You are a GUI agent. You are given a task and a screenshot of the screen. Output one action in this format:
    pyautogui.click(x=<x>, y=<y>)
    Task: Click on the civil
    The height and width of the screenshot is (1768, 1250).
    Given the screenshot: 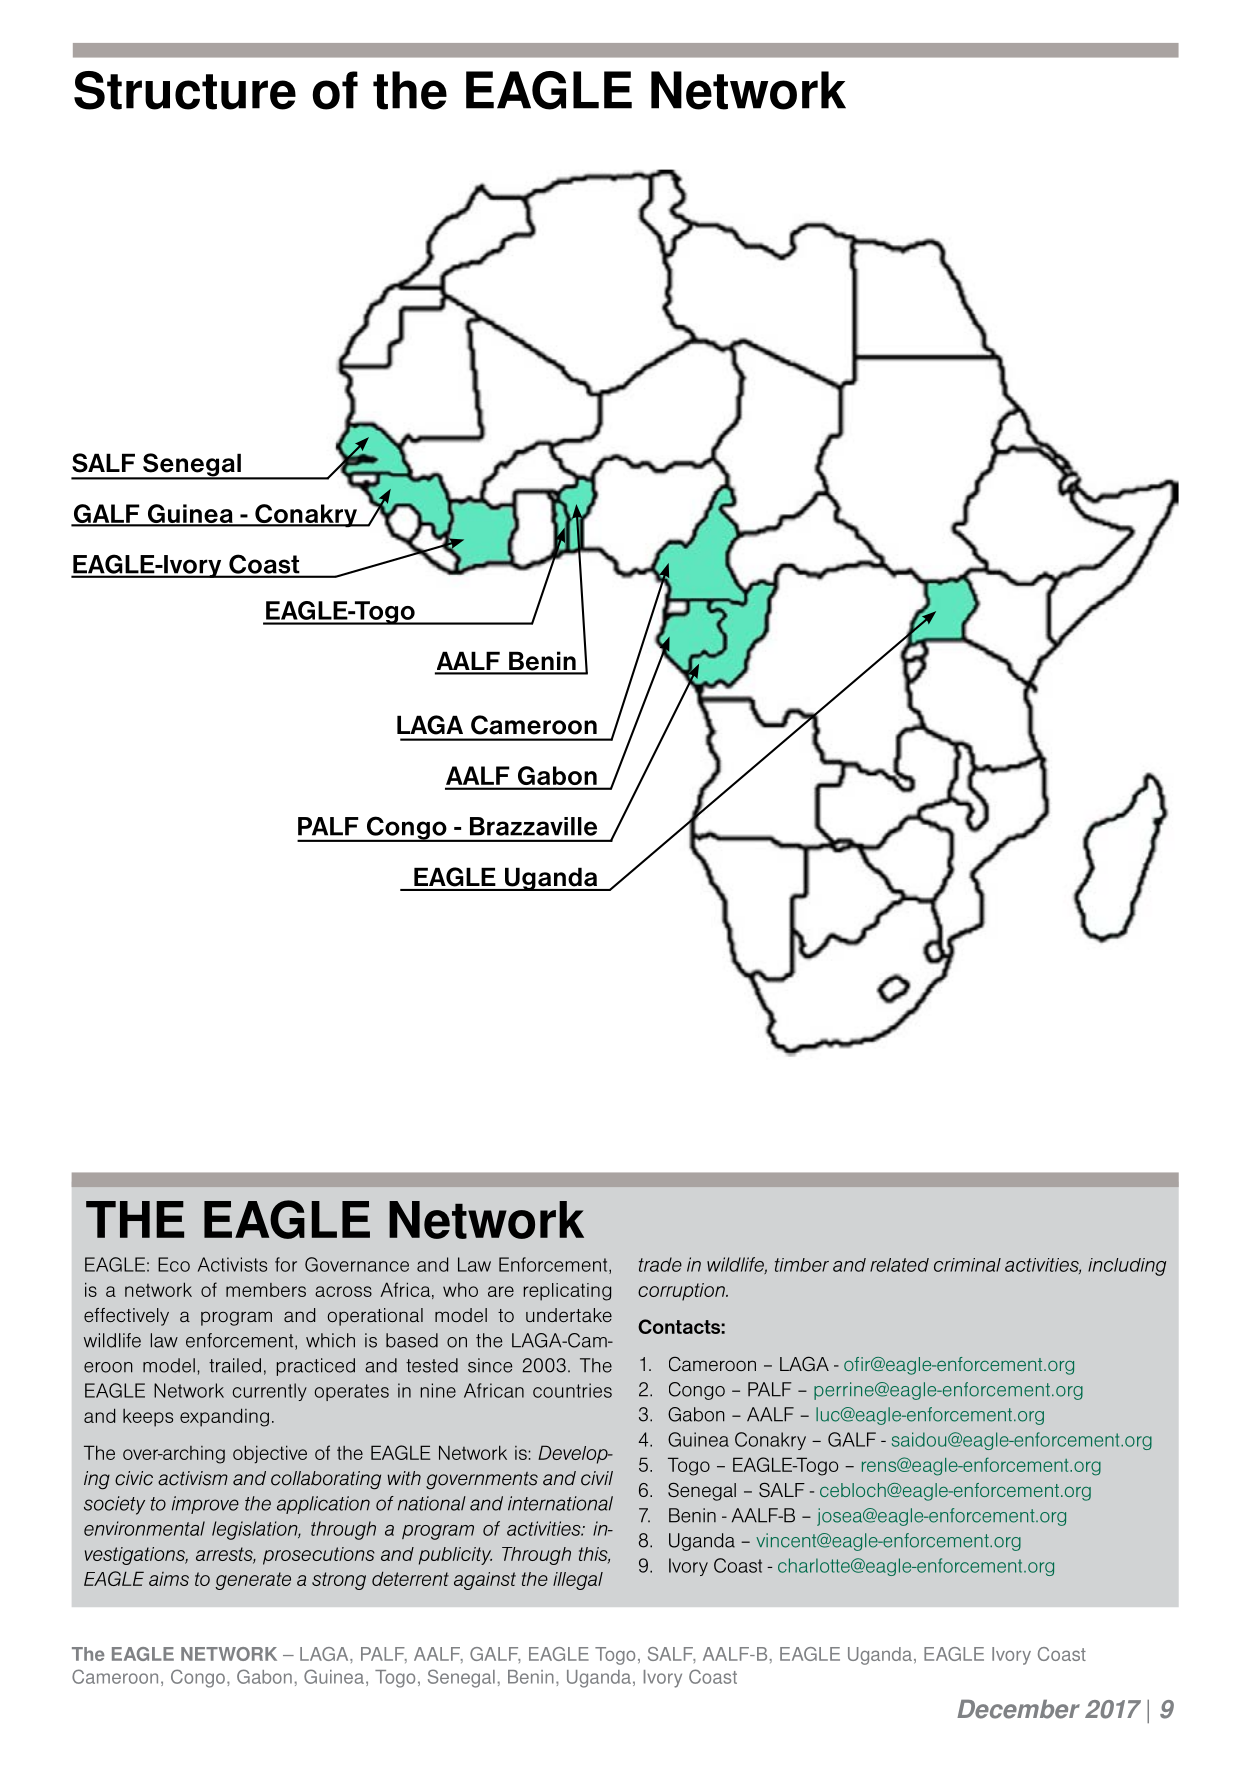 What is the action you would take?
    pyautogui.click(x=597, y=1478)
